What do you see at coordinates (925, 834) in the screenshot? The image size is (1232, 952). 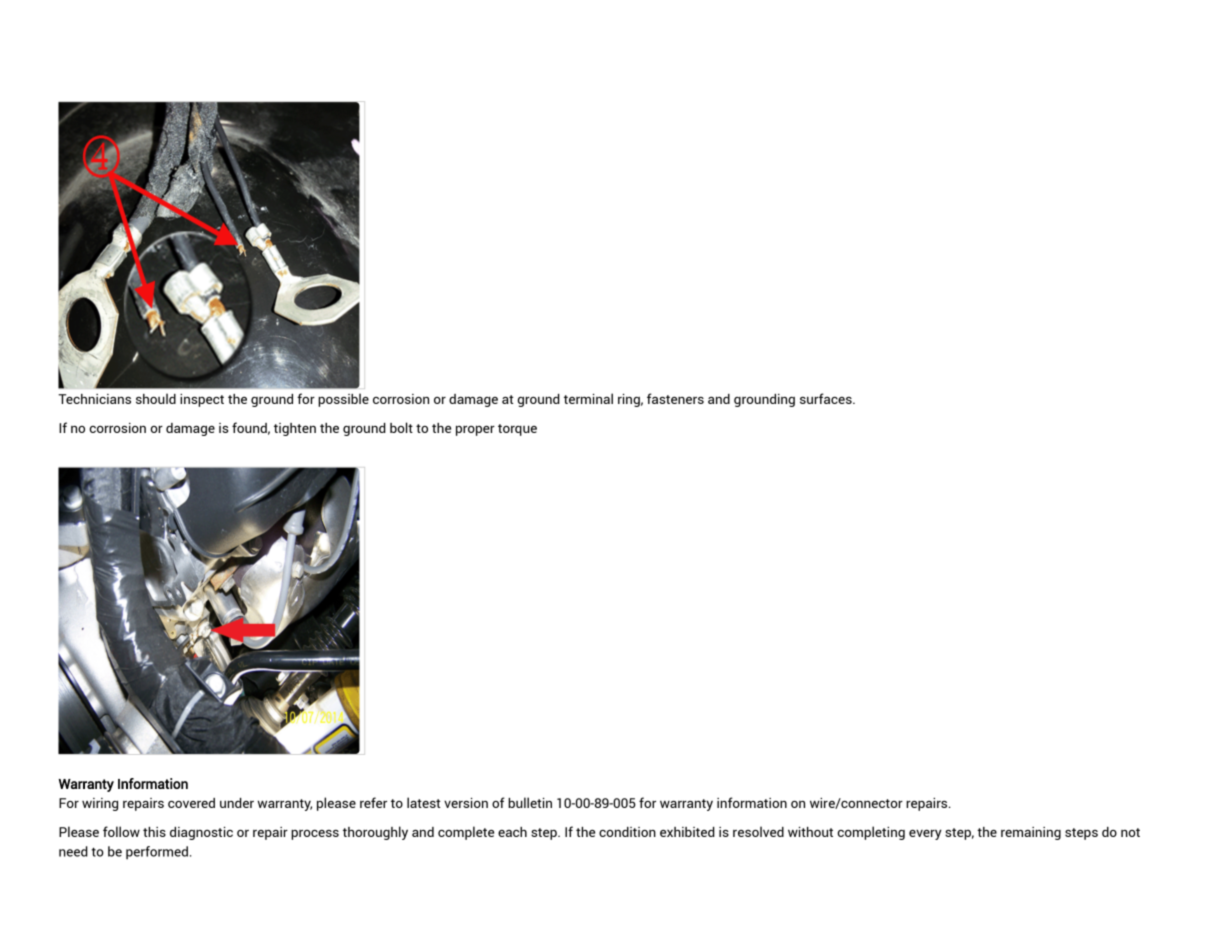 I see `every` at bounding box center [925, 834].
